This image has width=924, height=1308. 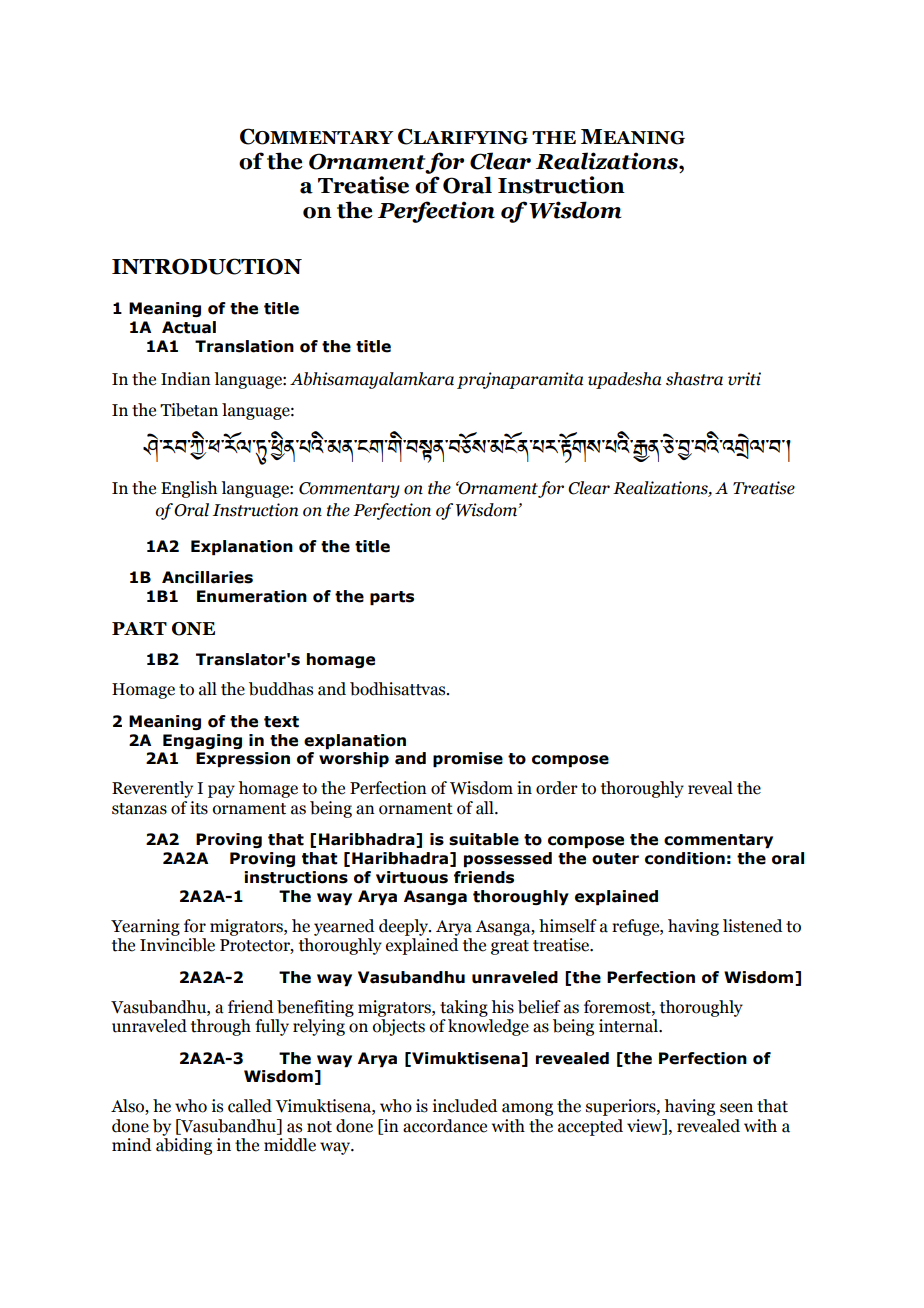 I want to click on listened, so click(x=753, y=926).
